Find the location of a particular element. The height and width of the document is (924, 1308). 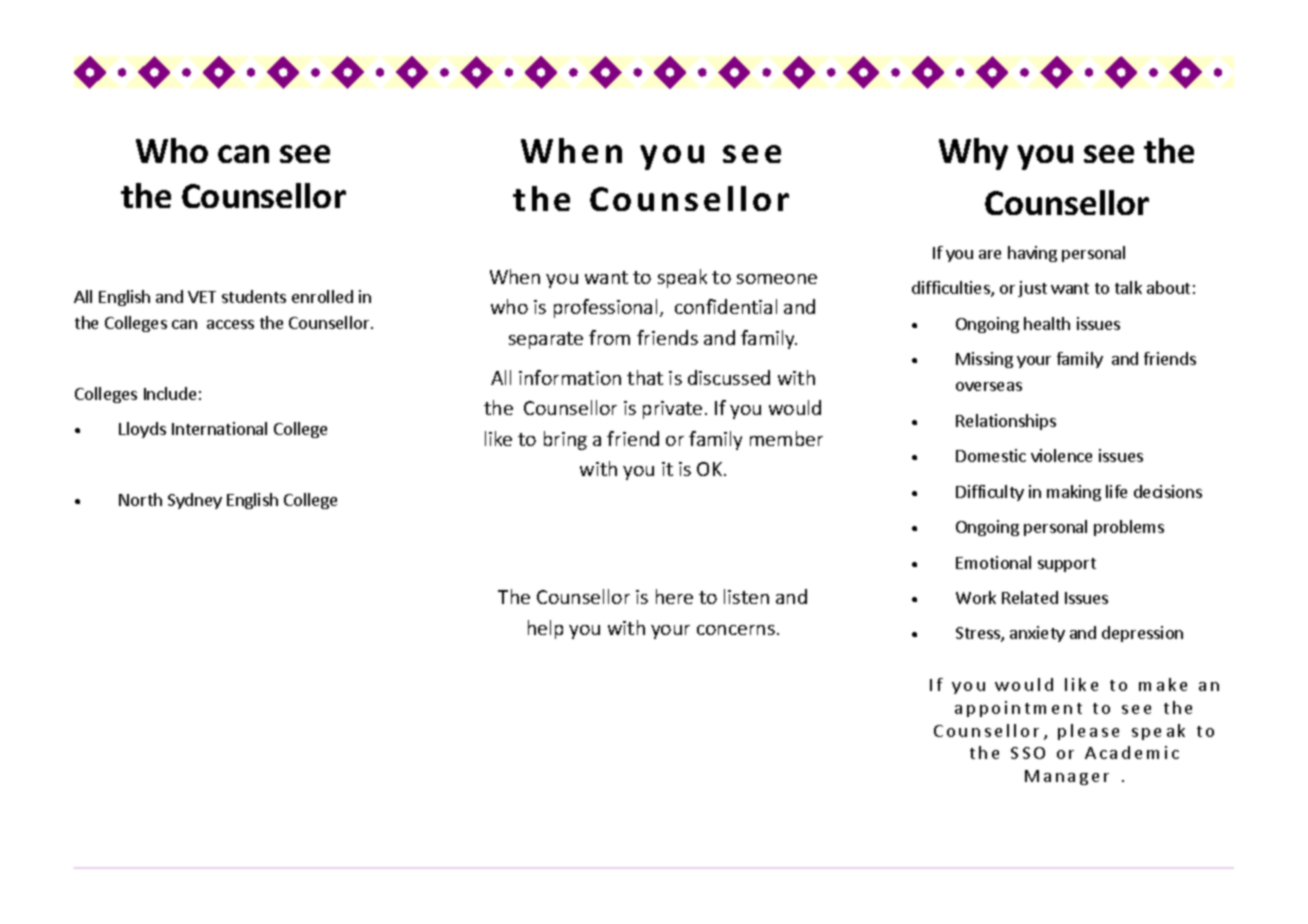

health is located at coordinates (1047, 323).
